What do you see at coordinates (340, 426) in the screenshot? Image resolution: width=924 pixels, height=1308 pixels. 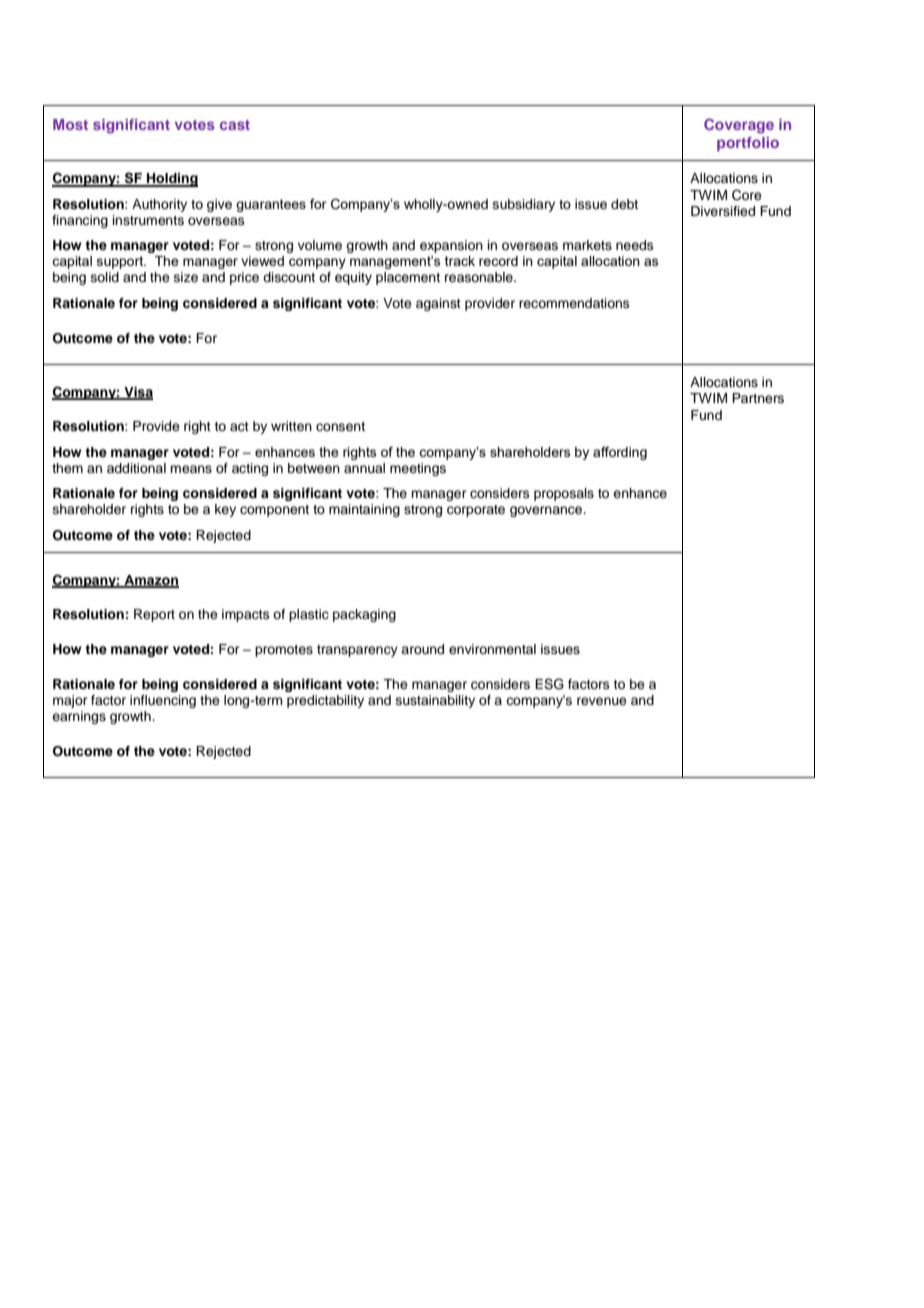 I see `consent` at bounding box center [340, 426].
